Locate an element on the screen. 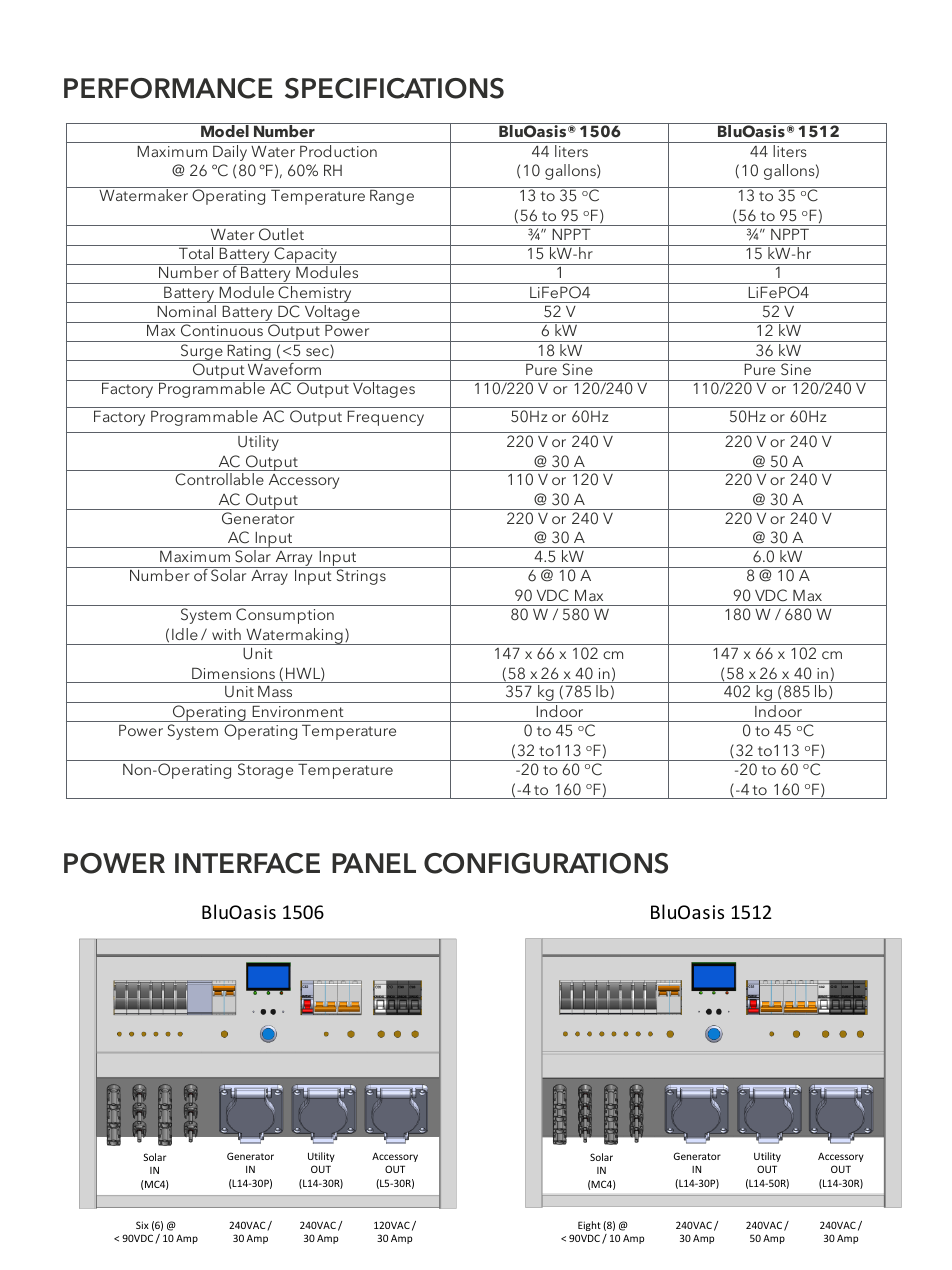  PANEL is located at coordinates (374, 863).
